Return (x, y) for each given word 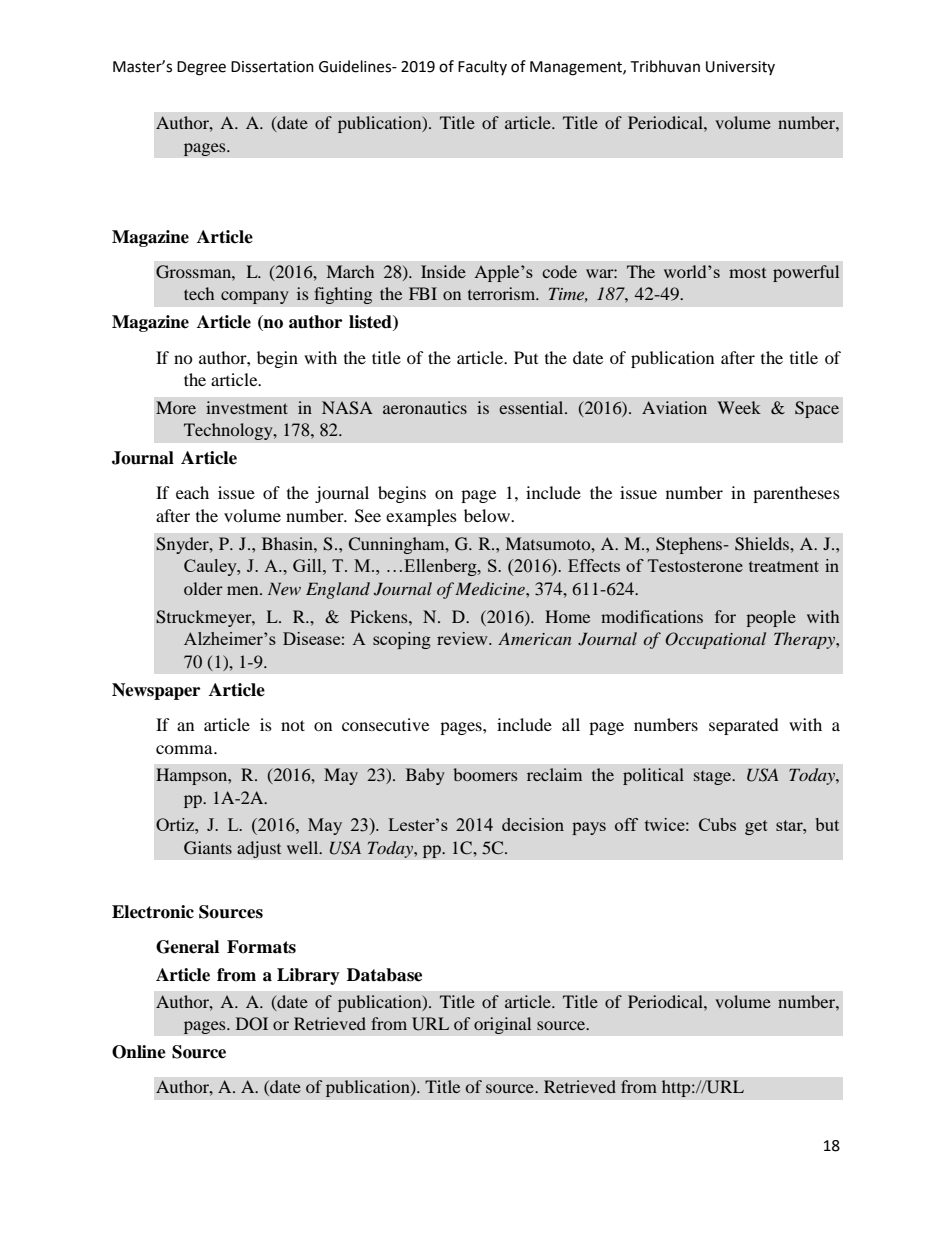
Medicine (491, 588)
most (747, 273)
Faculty (482, 67)
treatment (784, 566)
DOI (252, 1024)
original (503, 1025)
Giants (208, 848)
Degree (201, 68)
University (740, 68)
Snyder (183, 545)
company (255, 297)
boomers (485, 774)
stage (714, 778)
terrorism (503, 293)
